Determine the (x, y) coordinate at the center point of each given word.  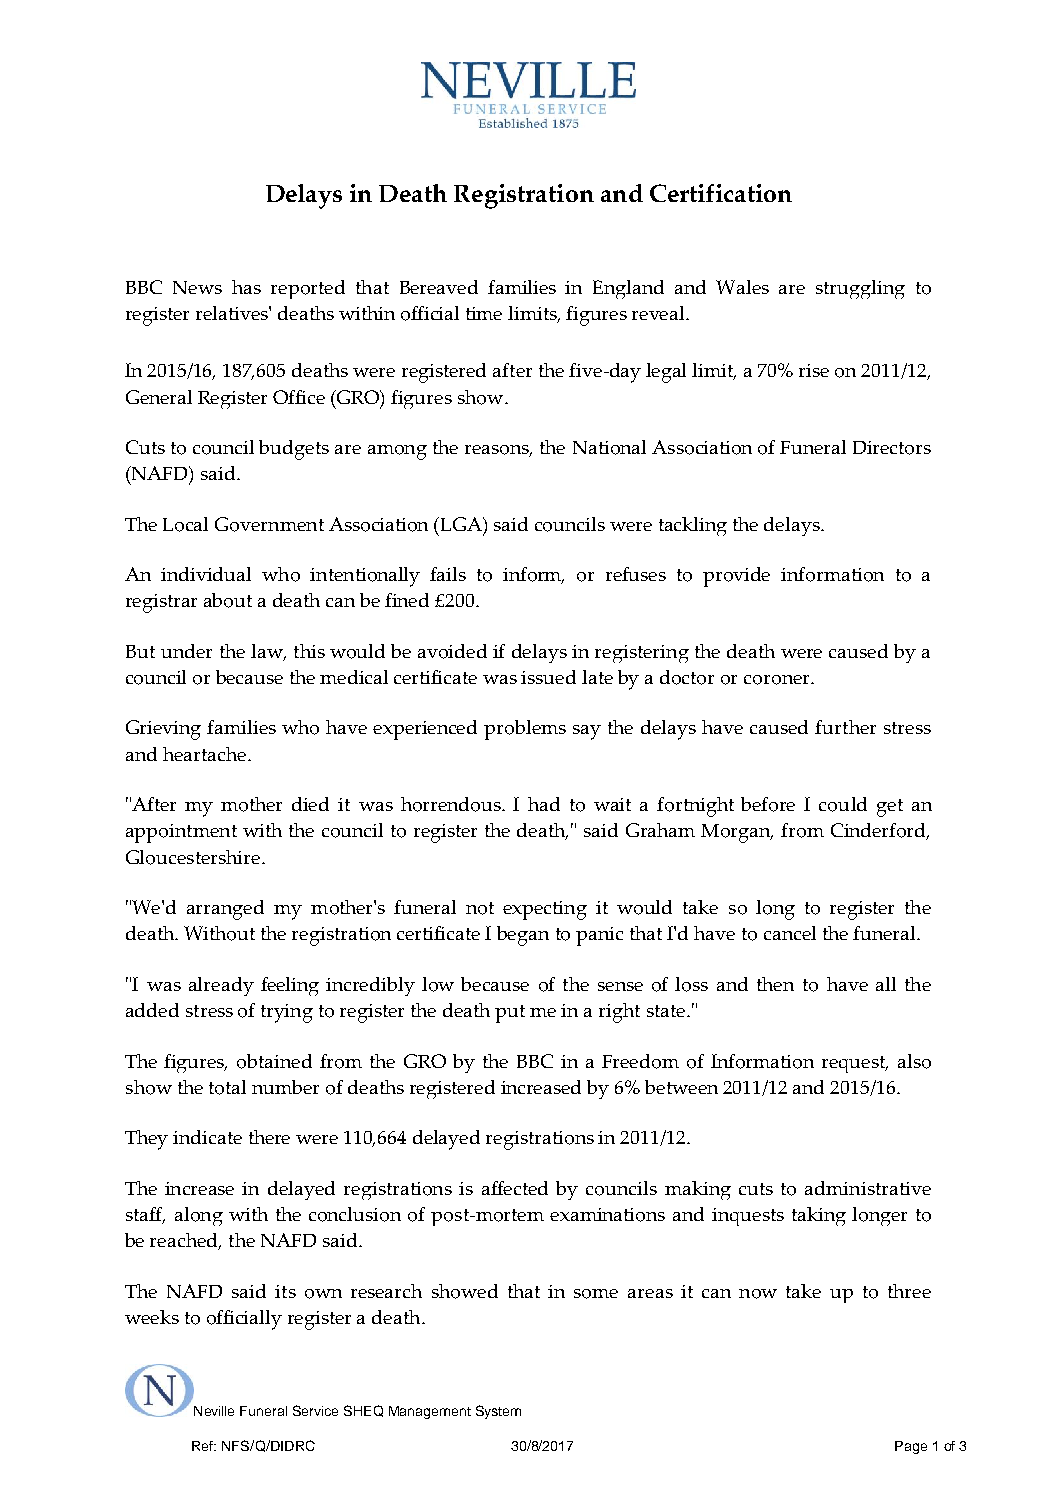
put (510, 1014)
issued (548, 677)
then (775, 984)
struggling (860, 289)
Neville (214, 1411)
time (484, 313)
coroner (778, 680)
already (221, 986)
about (228, 600)
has (246, 287)
